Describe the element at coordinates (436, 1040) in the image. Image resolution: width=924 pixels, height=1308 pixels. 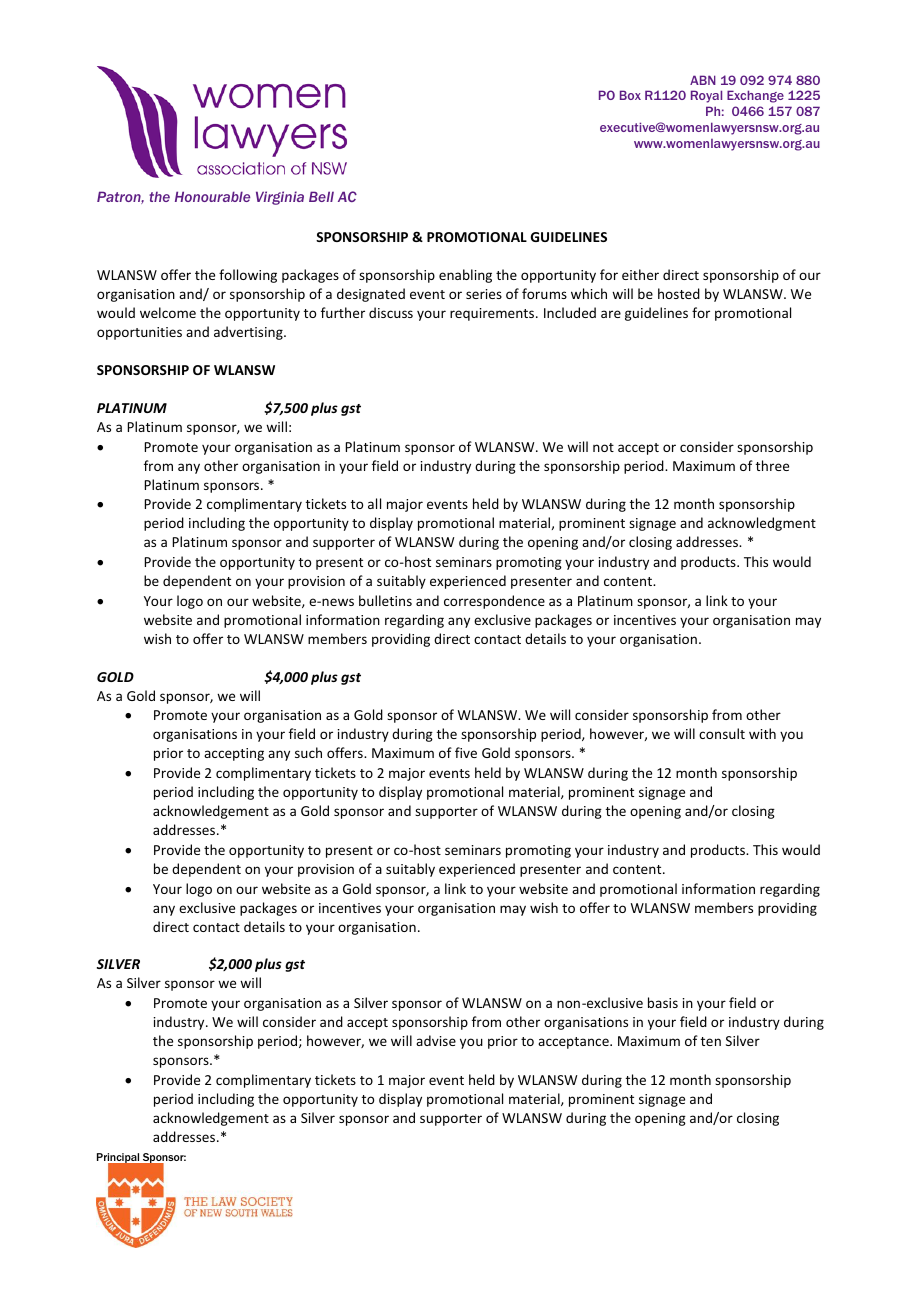
I see `advise` at that location.
